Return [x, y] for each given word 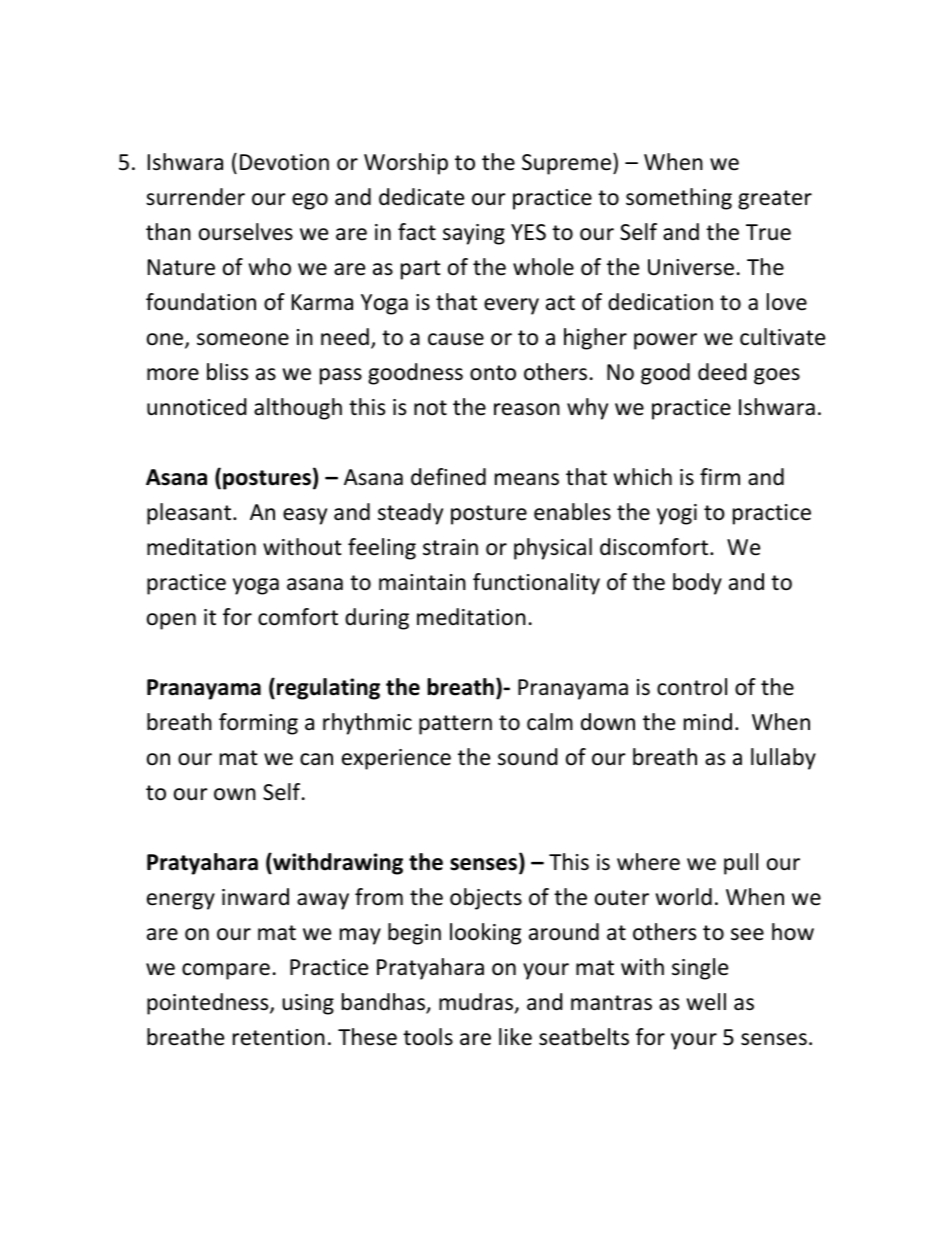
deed [722, 372]
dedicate [421, 197]
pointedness [209, 1004]
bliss [227, 372]
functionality [536, 584]
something [679, 199]
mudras [477, 1003]
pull [741, 864]
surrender [195, 197]
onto [493, 373]
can [316, 759]
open [171, 621]
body [697, 584]
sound [528, 757]
